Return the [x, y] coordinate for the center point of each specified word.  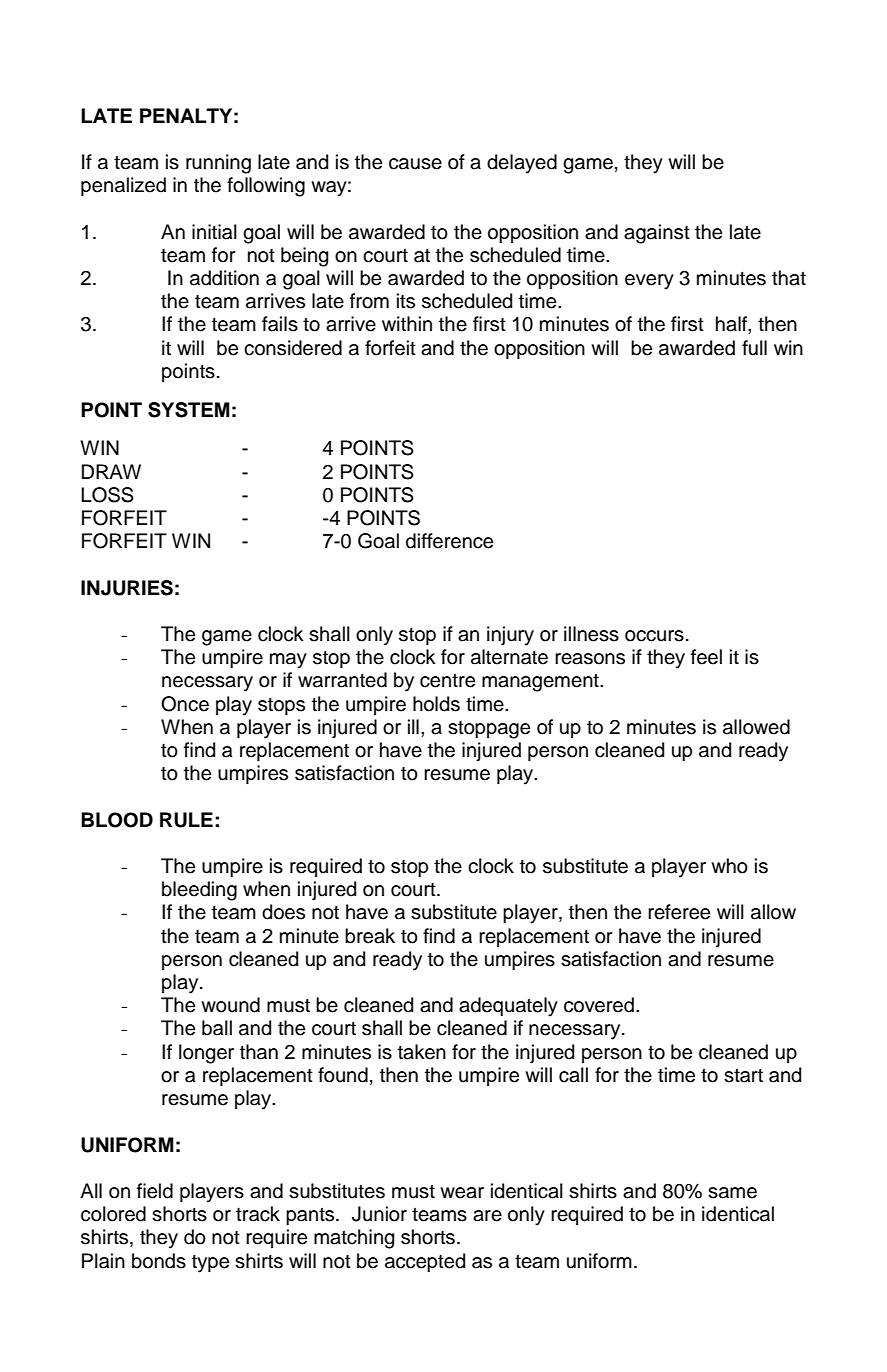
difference [449, 541]
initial [214, 232]
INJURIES [127, 588]
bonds [159, 1261]
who [729, 866]
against [657, 234]
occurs [654, 636]
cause [415, 164]
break [370, 936]
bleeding [199, 891]
